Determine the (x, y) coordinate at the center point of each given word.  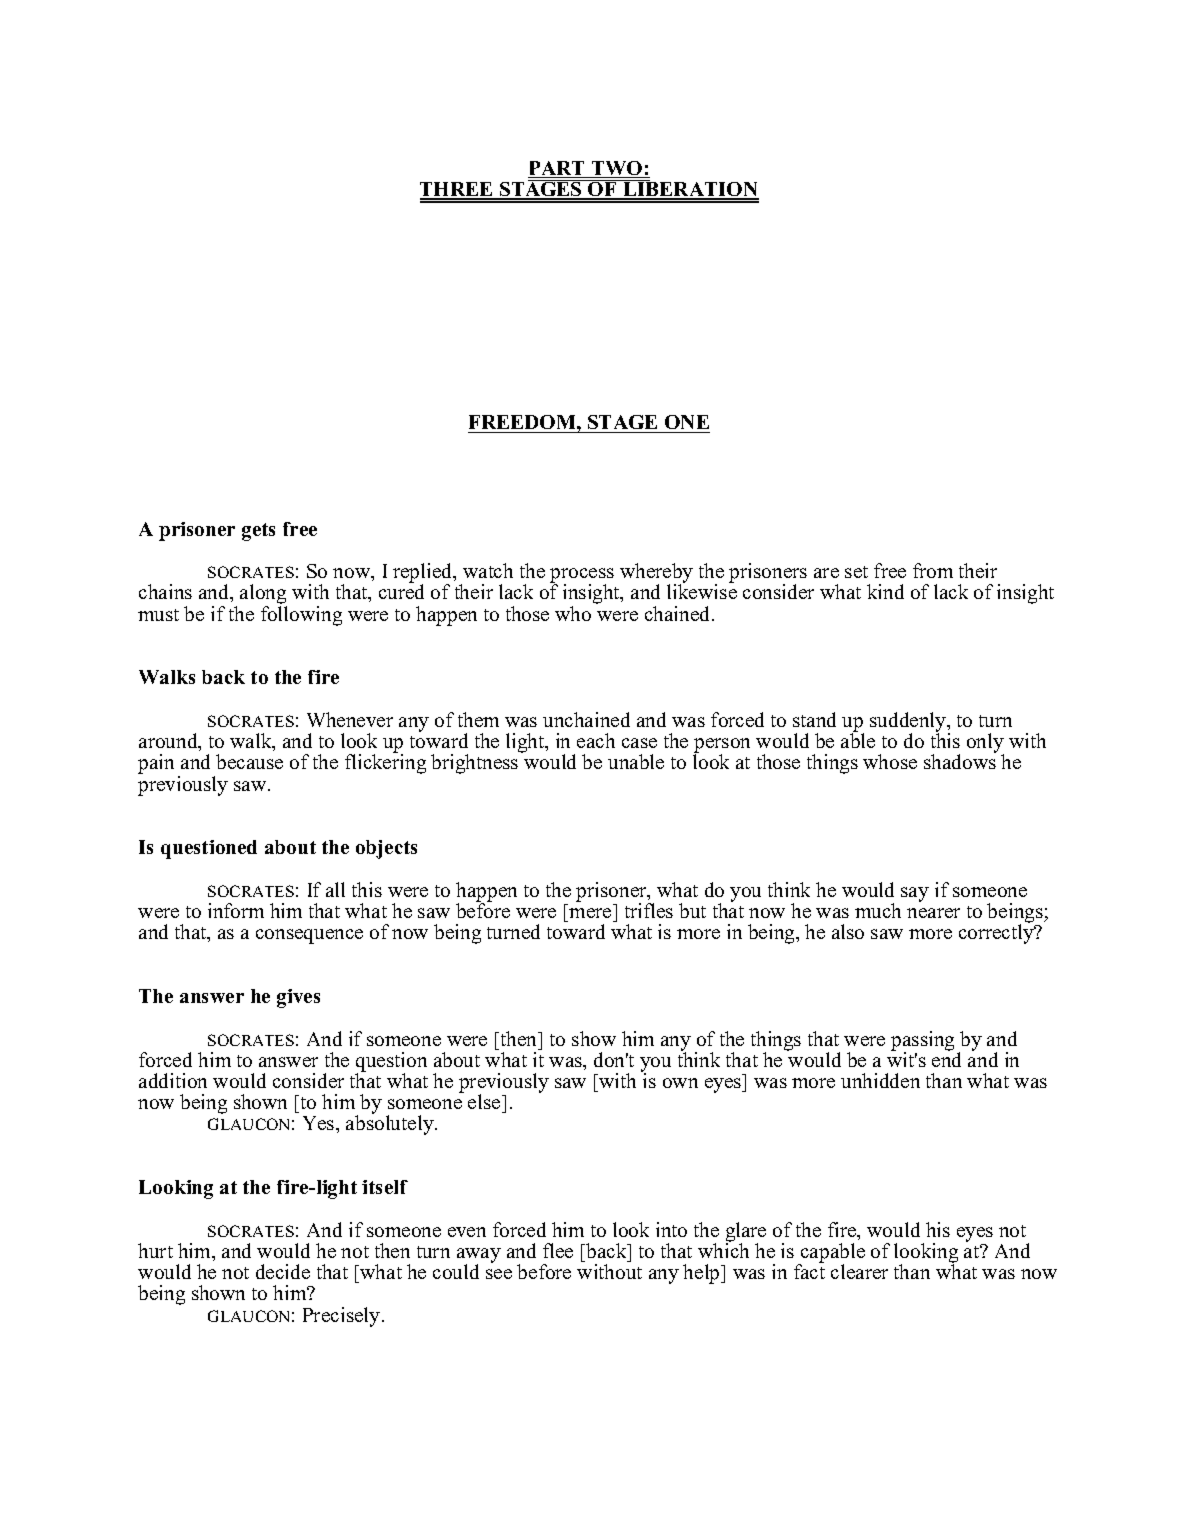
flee (558, 1250)
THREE (458, 190)
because (249, 761)
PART (557, 168)
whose (890, 761)
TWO (617, 169)
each (596, 740)
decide (283, 1271)
